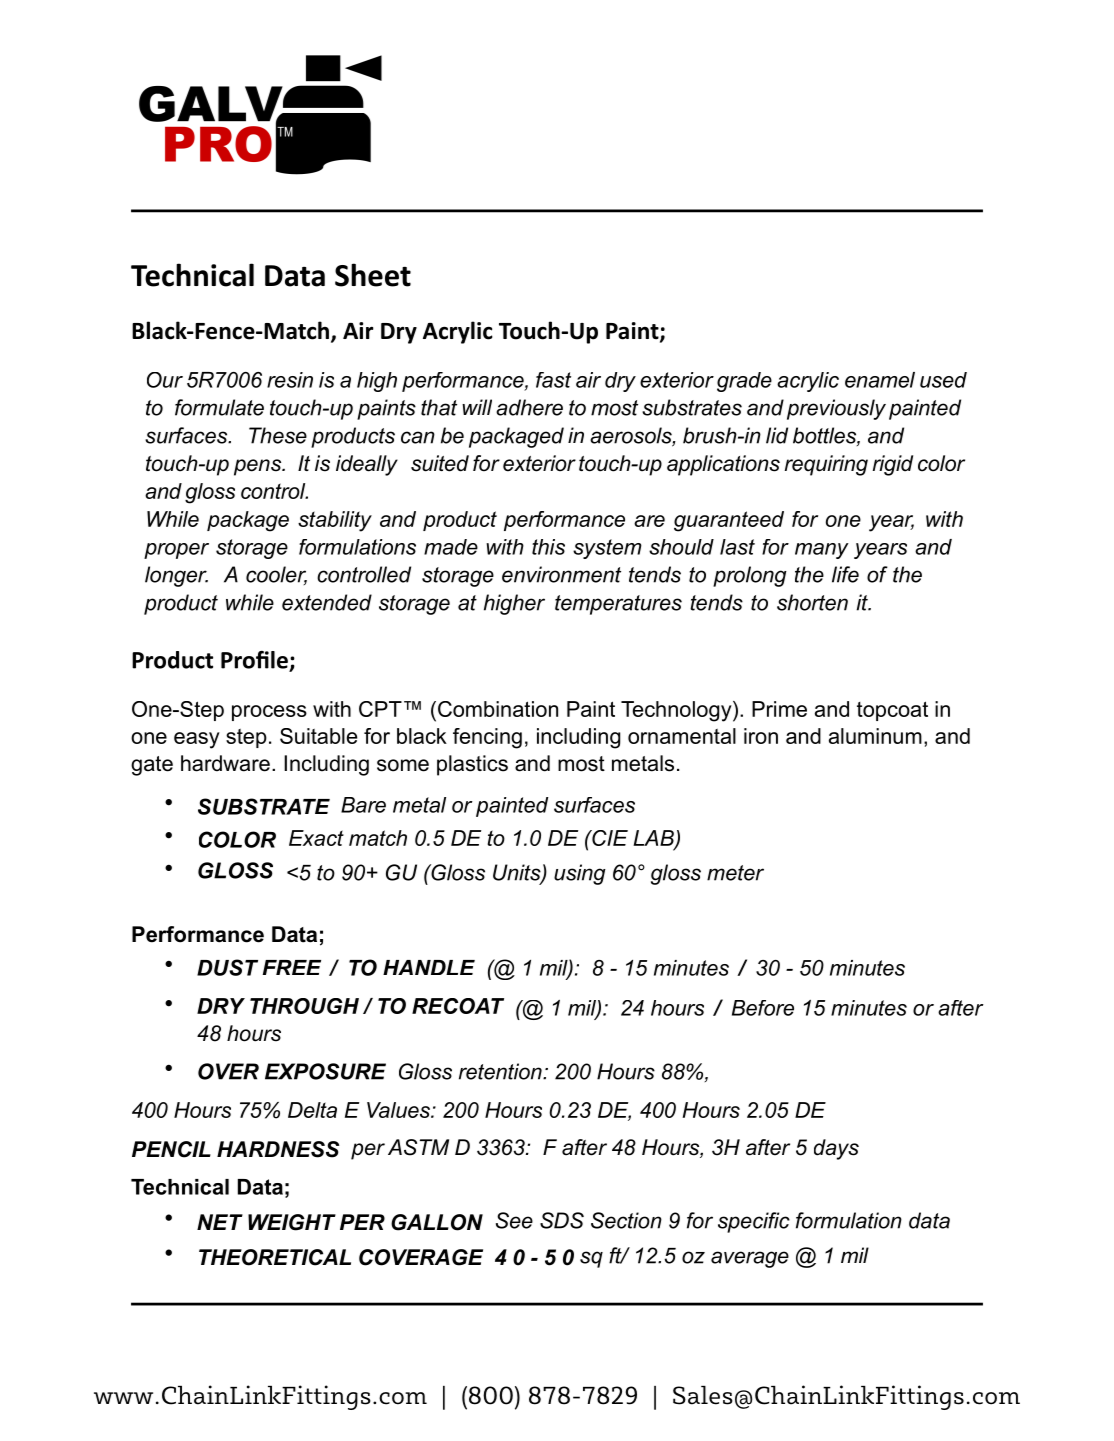 The image size is (1114, 1441). What do you see at coordinates (276, 575) in the image?
I see `cooler` at bounding box center [276, 575].
